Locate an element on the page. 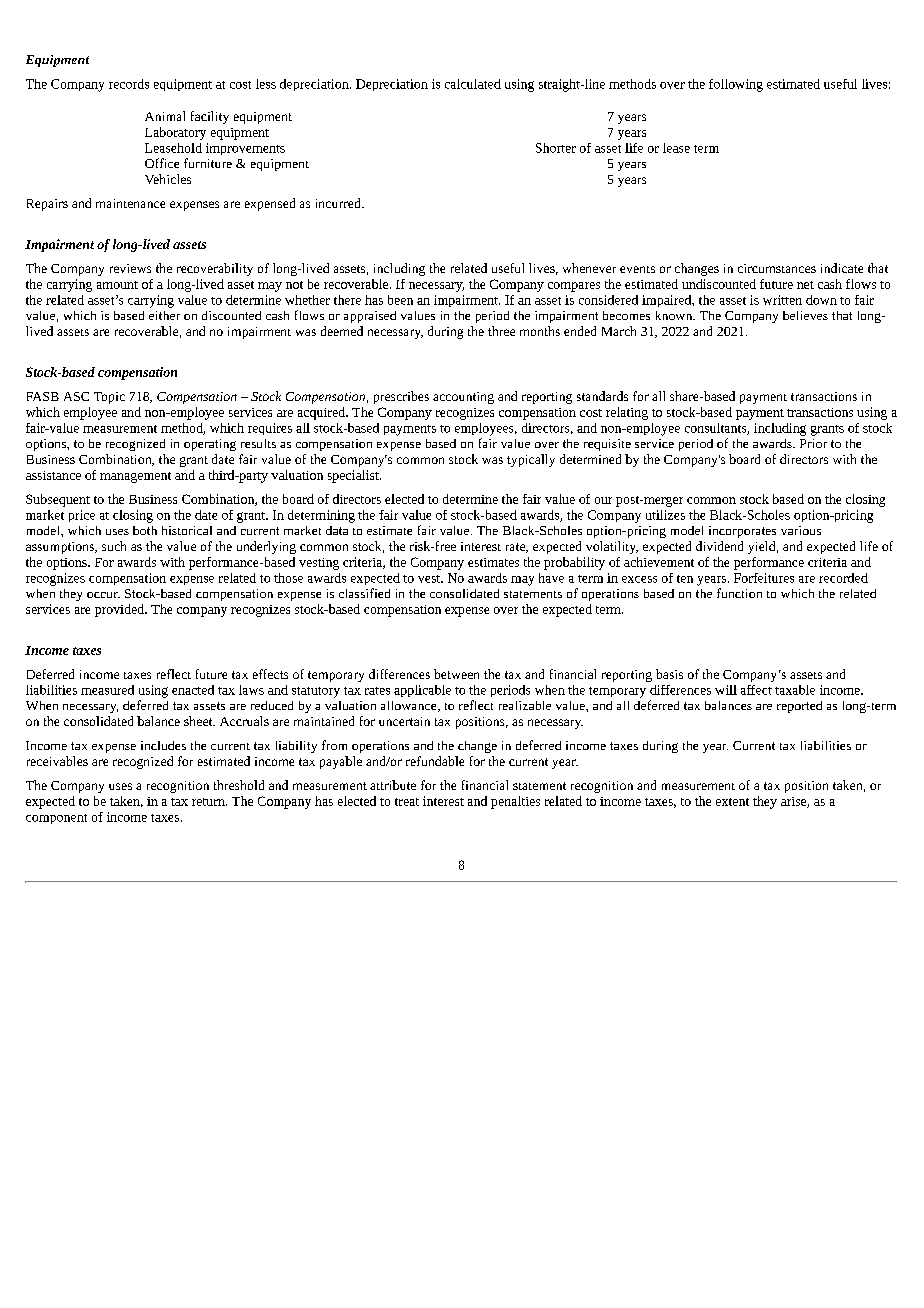 This document has height=1308, width=924. extent is located at coordinates (732, 802).
